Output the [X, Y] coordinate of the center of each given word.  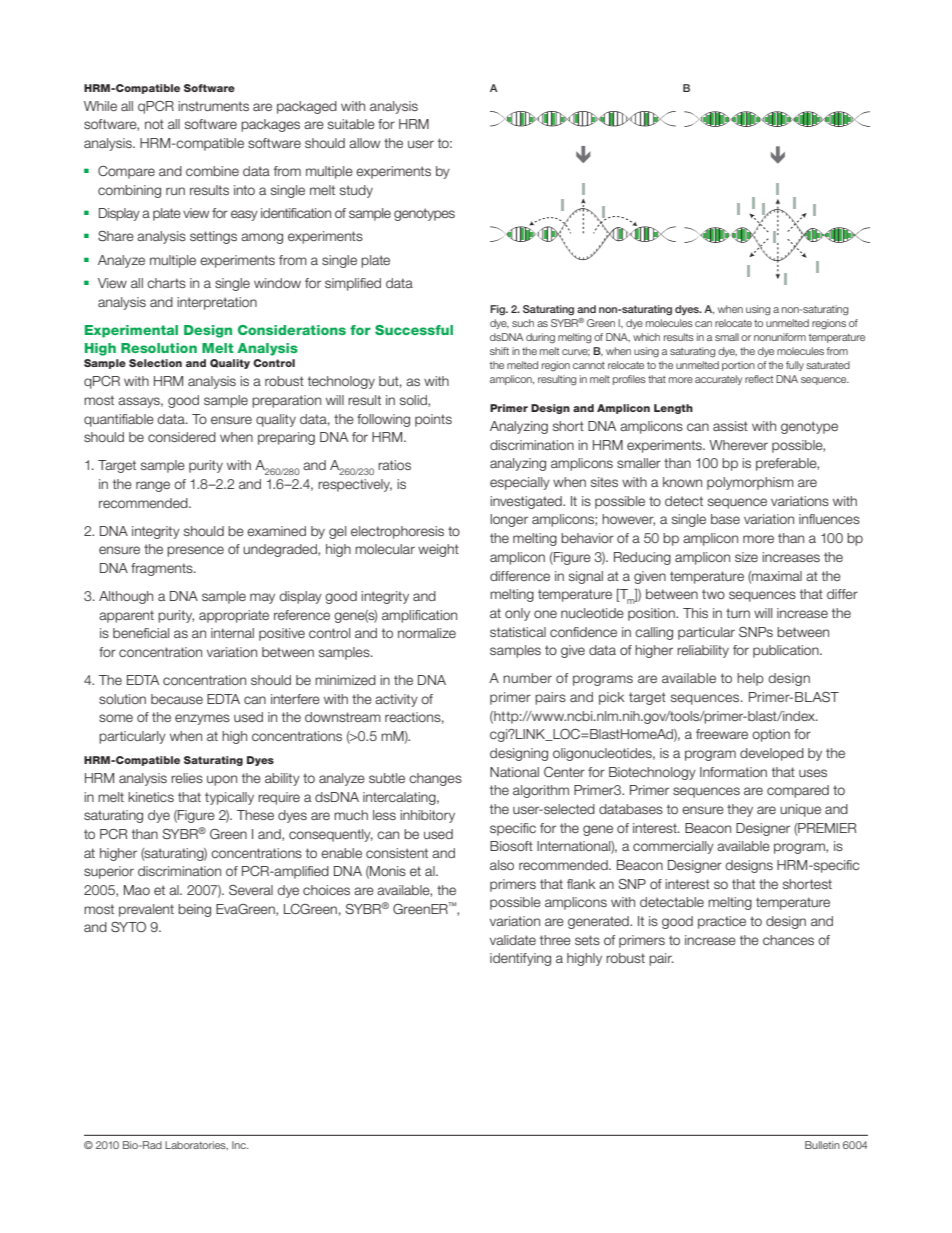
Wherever [738, 445]
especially [520, 483]
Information [733, 772]
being [194, 910]
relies [187, 778]
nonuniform [780, 337]
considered [182, 437]
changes [435, 779]
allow [364, 143]
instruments [213, 106]
